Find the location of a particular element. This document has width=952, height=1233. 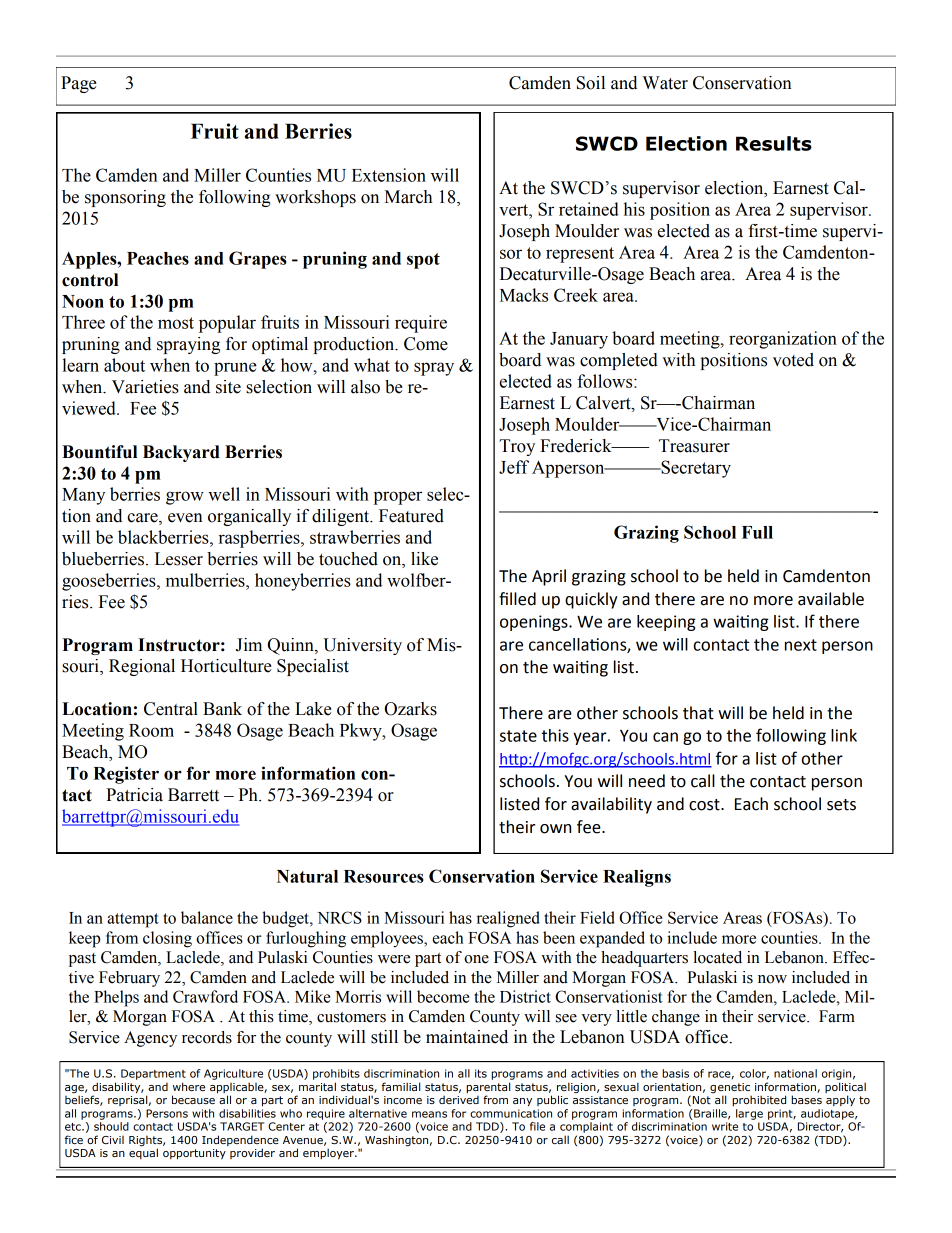

sponsoring is located at coordinates (125, 198).
